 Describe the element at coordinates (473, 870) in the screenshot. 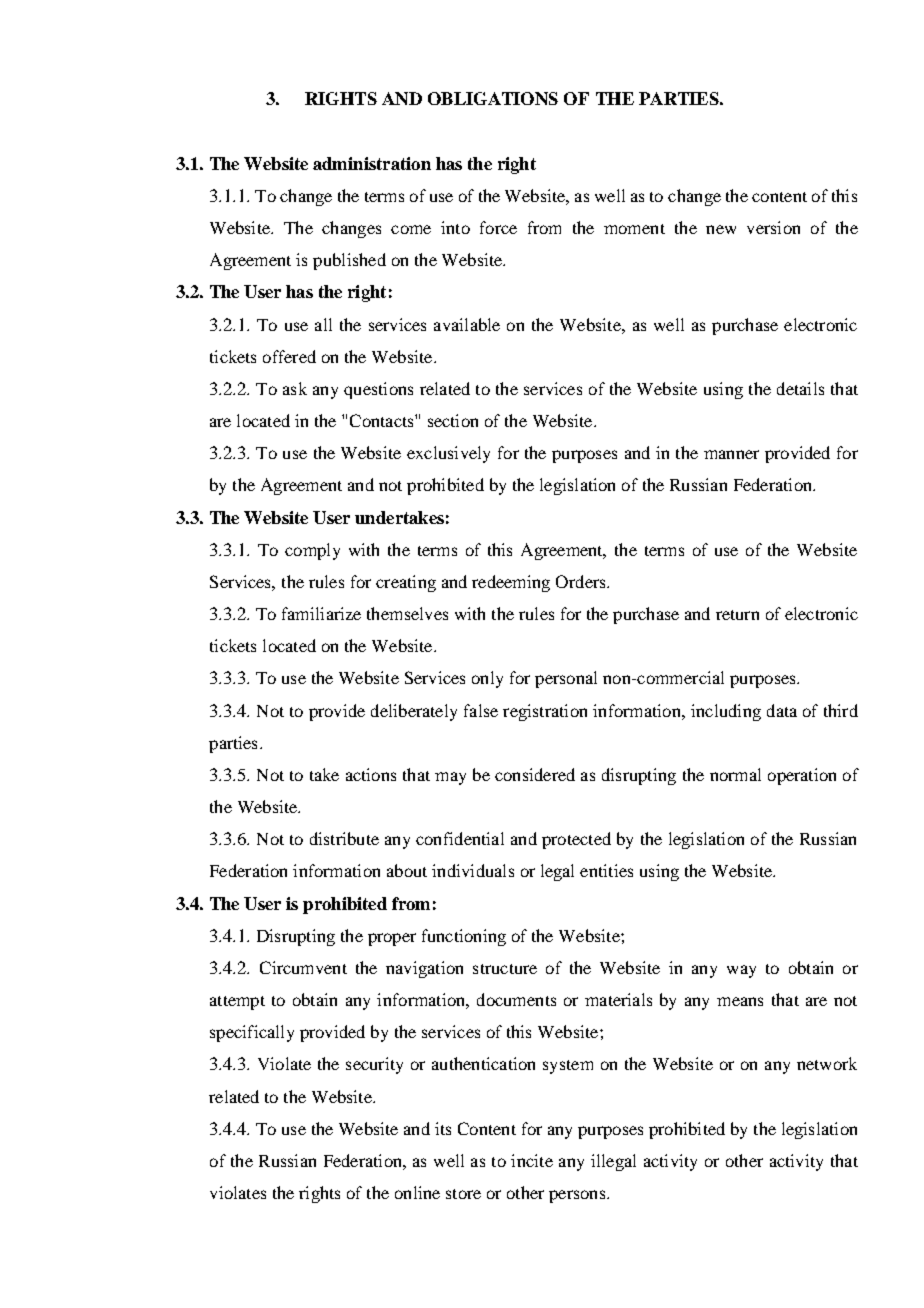

I see `individuals` at that location.
